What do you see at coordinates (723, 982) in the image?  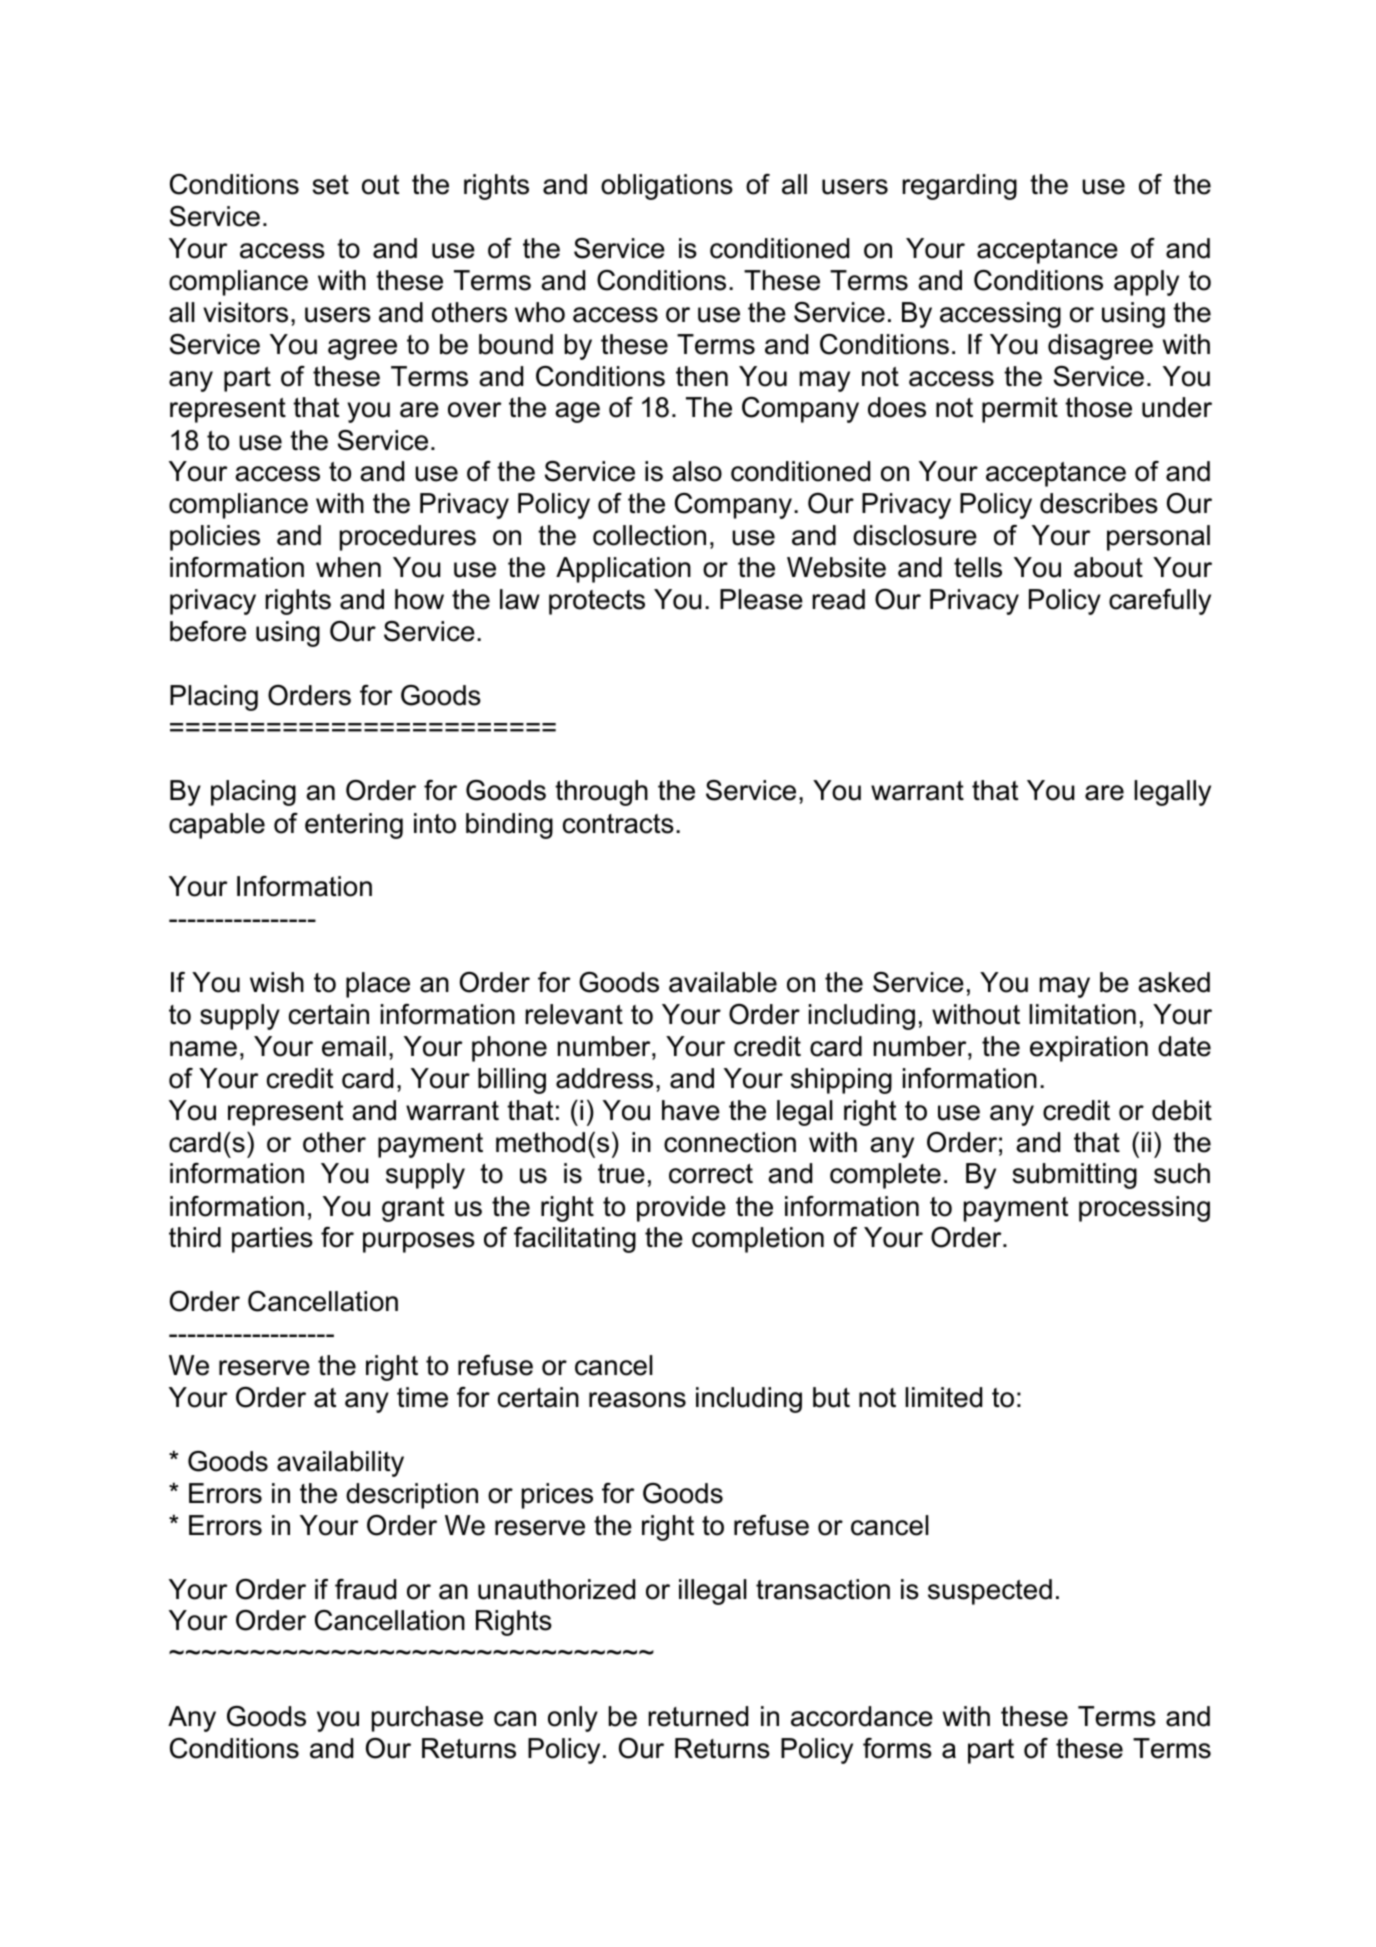 I see `available` at bounding box center [723, 982].
